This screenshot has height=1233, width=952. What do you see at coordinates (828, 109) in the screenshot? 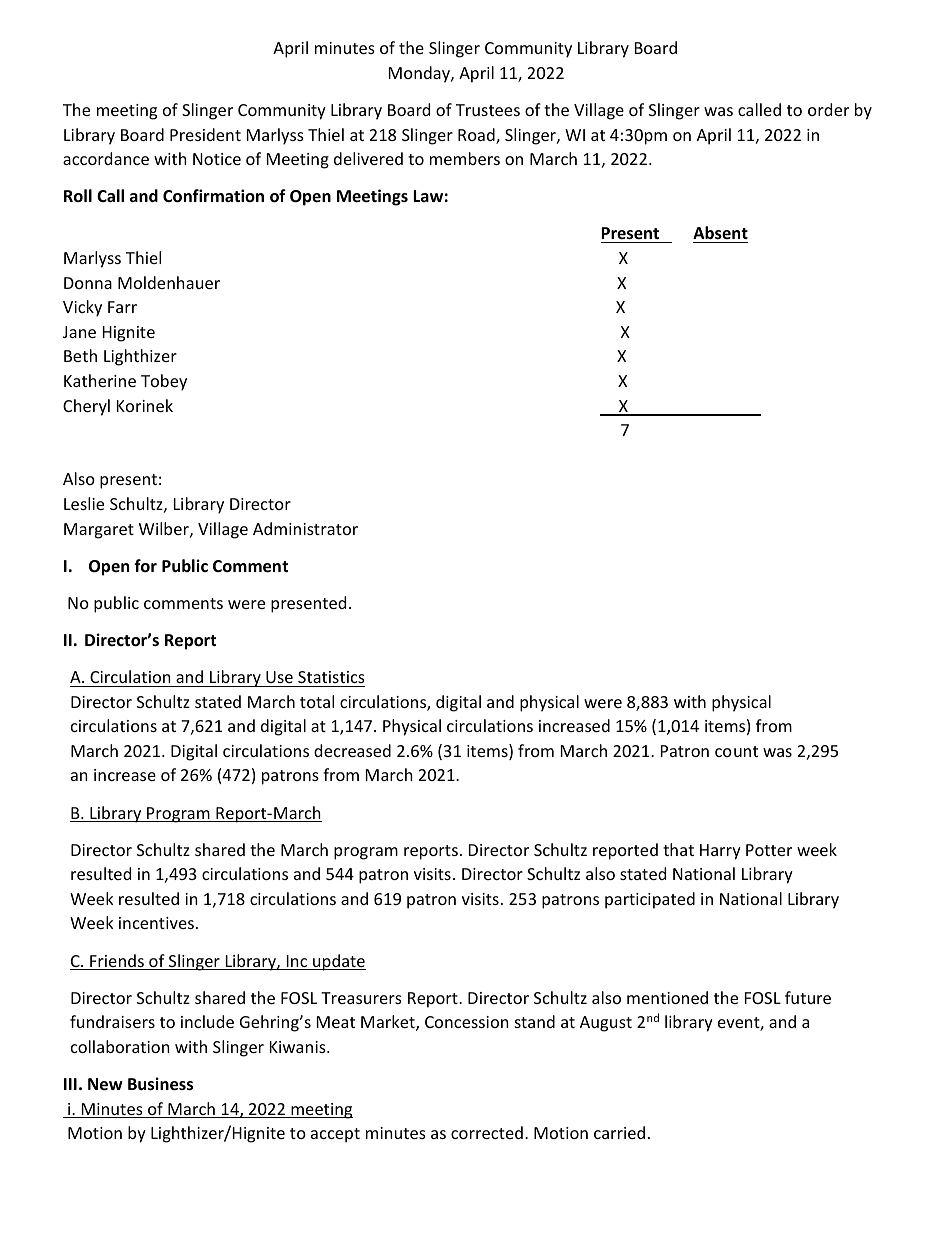
I see `order` at bounding box center [828, 109].
